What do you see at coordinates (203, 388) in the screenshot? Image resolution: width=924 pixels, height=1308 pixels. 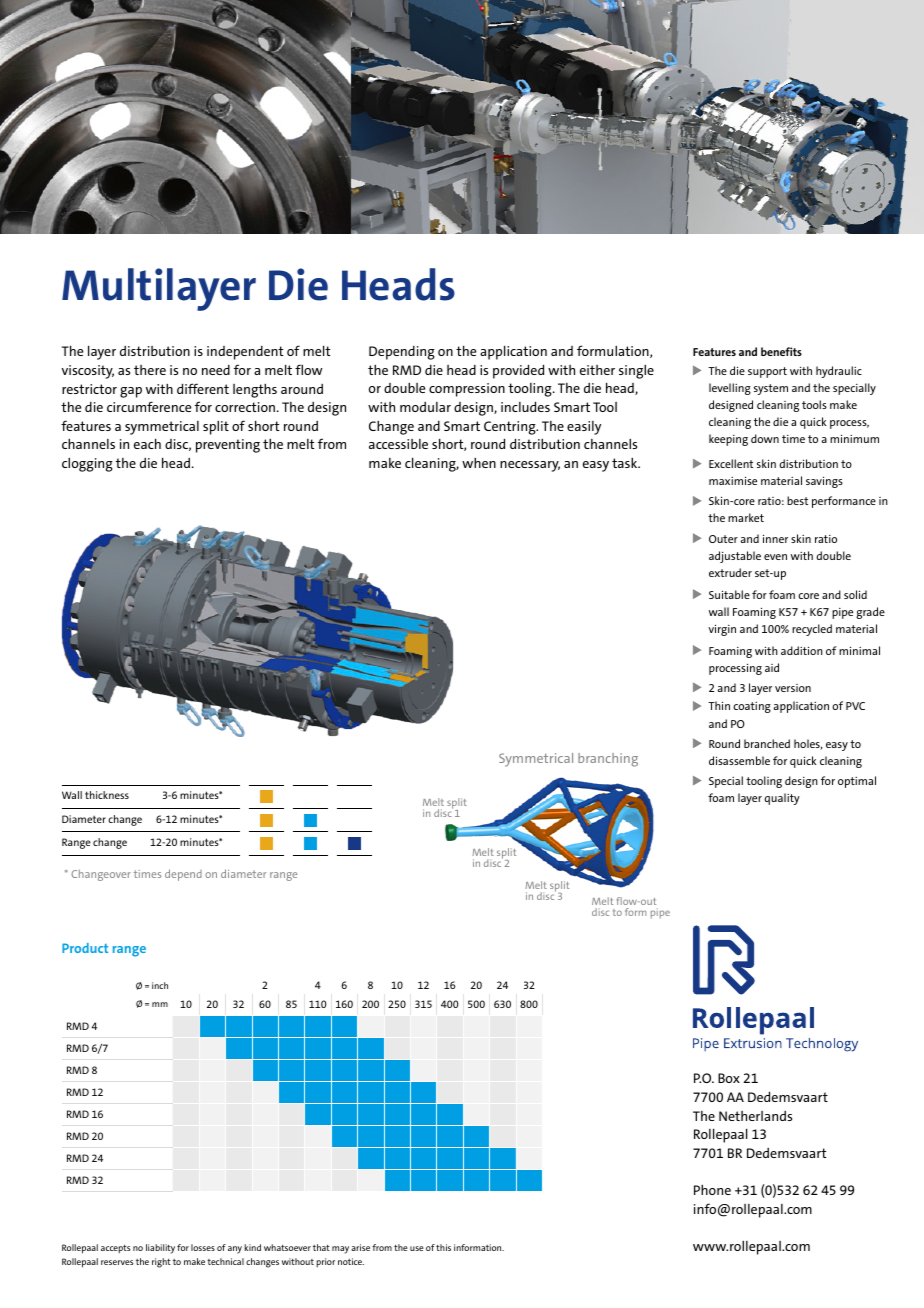 I see `different` at bounding box center [203, 388].
